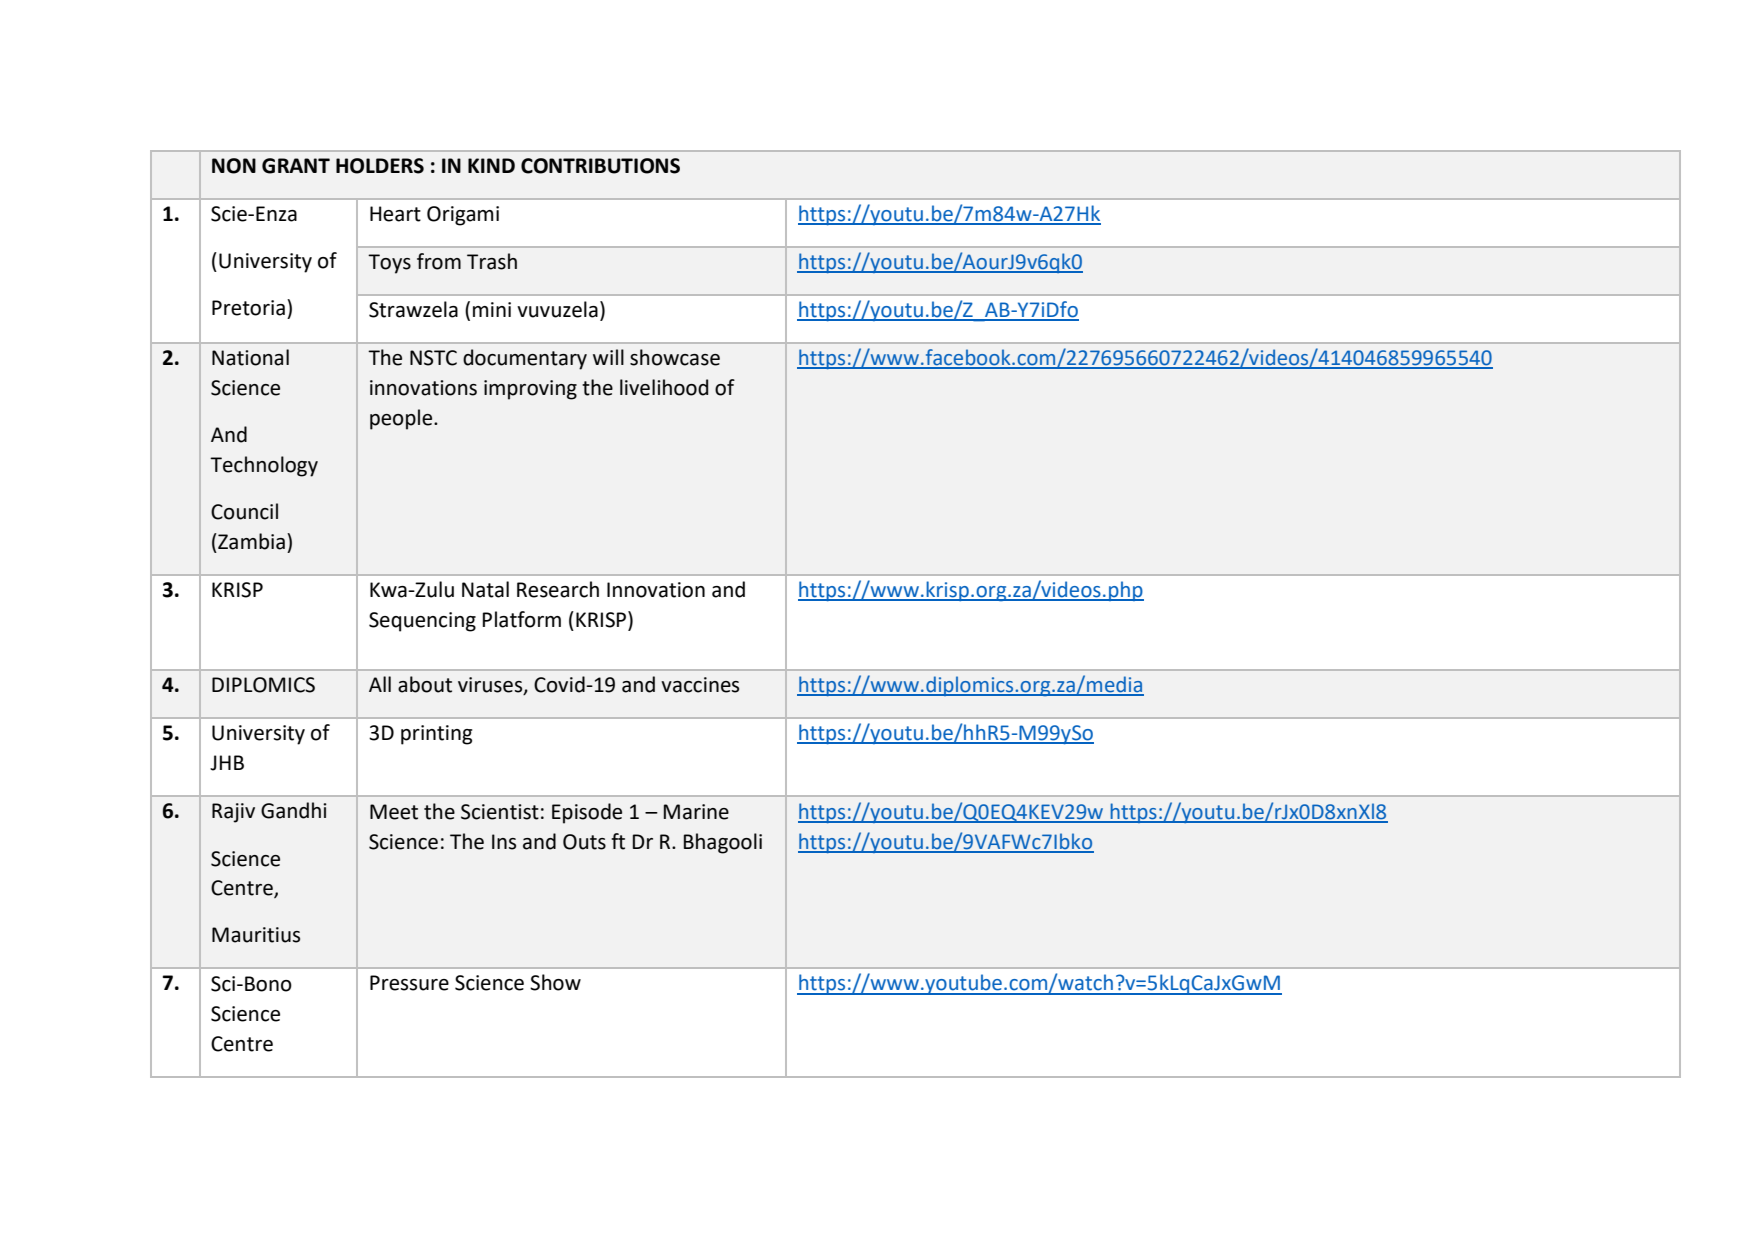 Image resolution: width=1757 pixels, height=1242 pixels. Describe the element at coordinates (463, 216) in the screenshot. I see `Origami` at that location.
